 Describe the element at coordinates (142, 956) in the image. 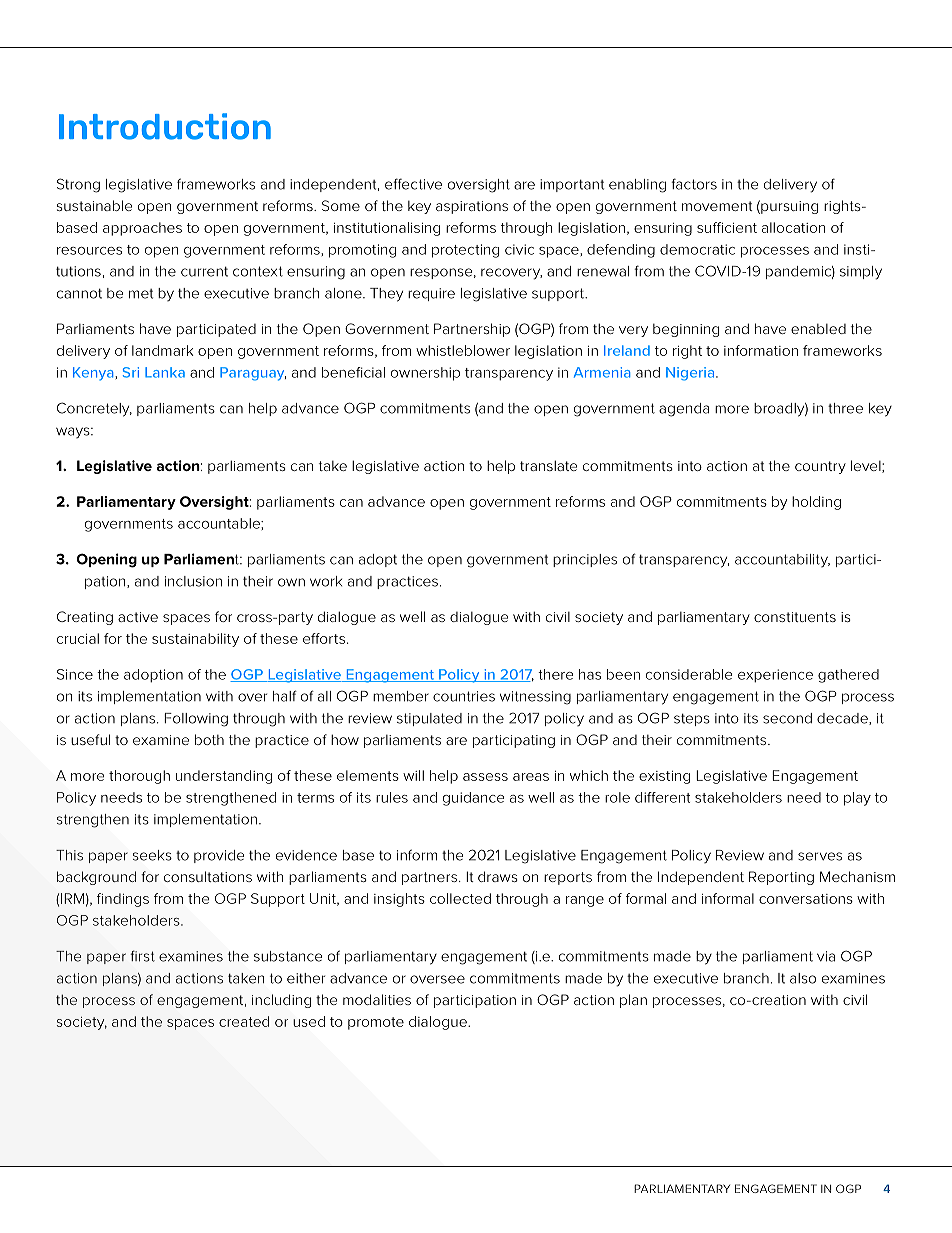

I see `first` at that location.
